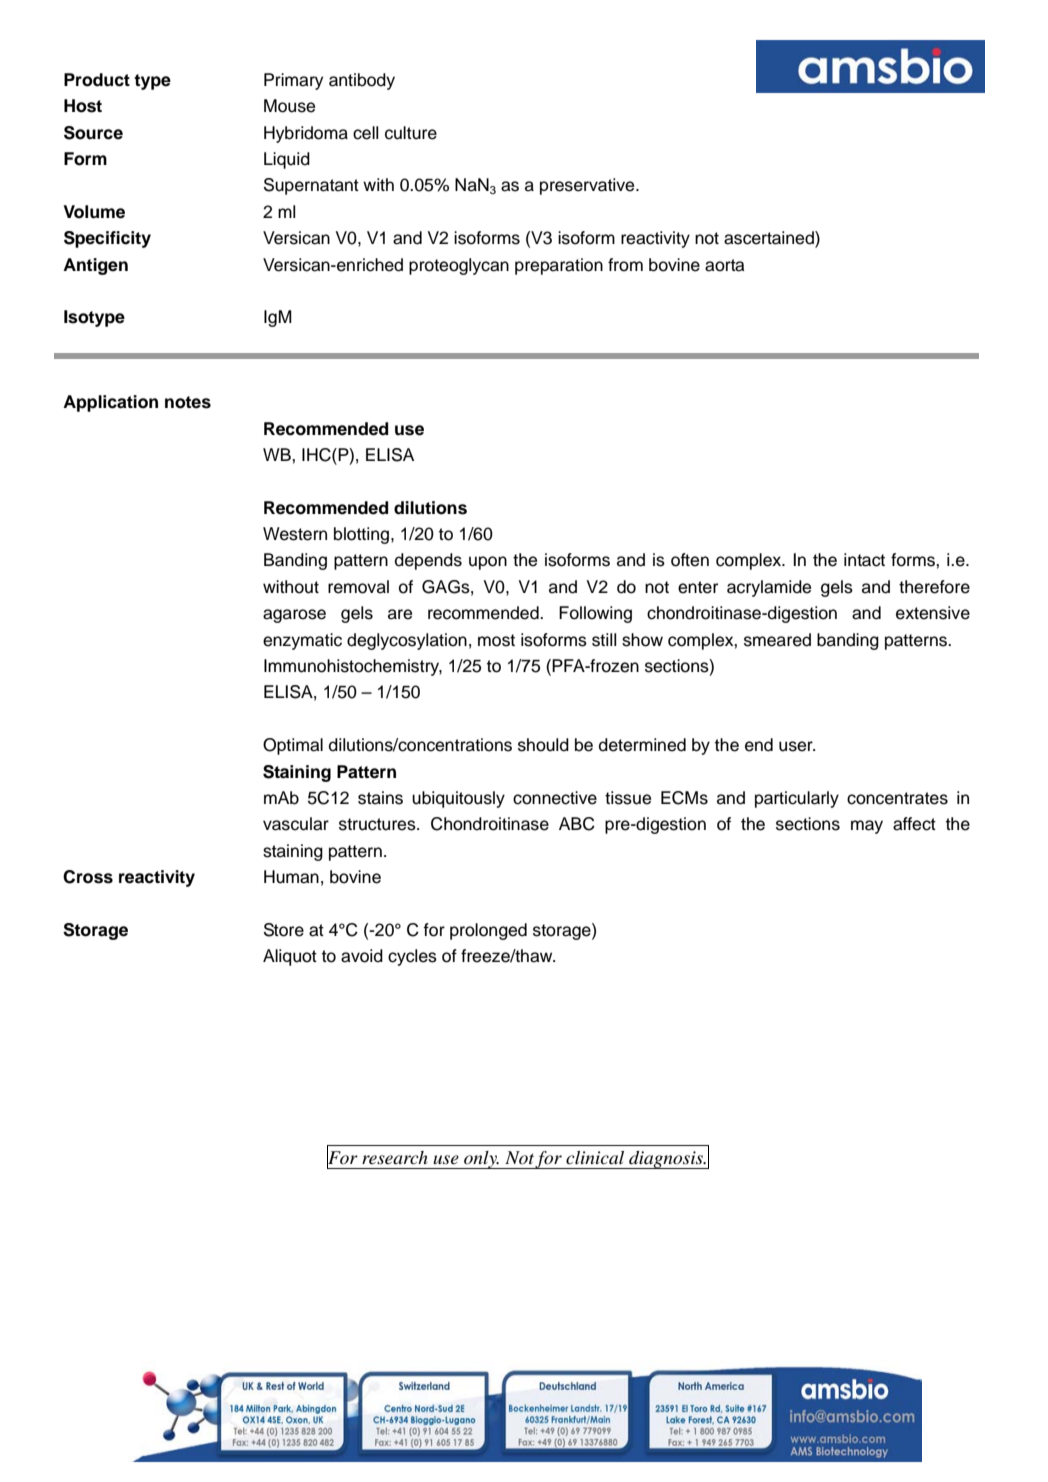 Image resolution: width=1048 pixels, height=1482 pixels. Describe the element at coordinates (395, 1157) in the screenshot. I see `research` at that location.
